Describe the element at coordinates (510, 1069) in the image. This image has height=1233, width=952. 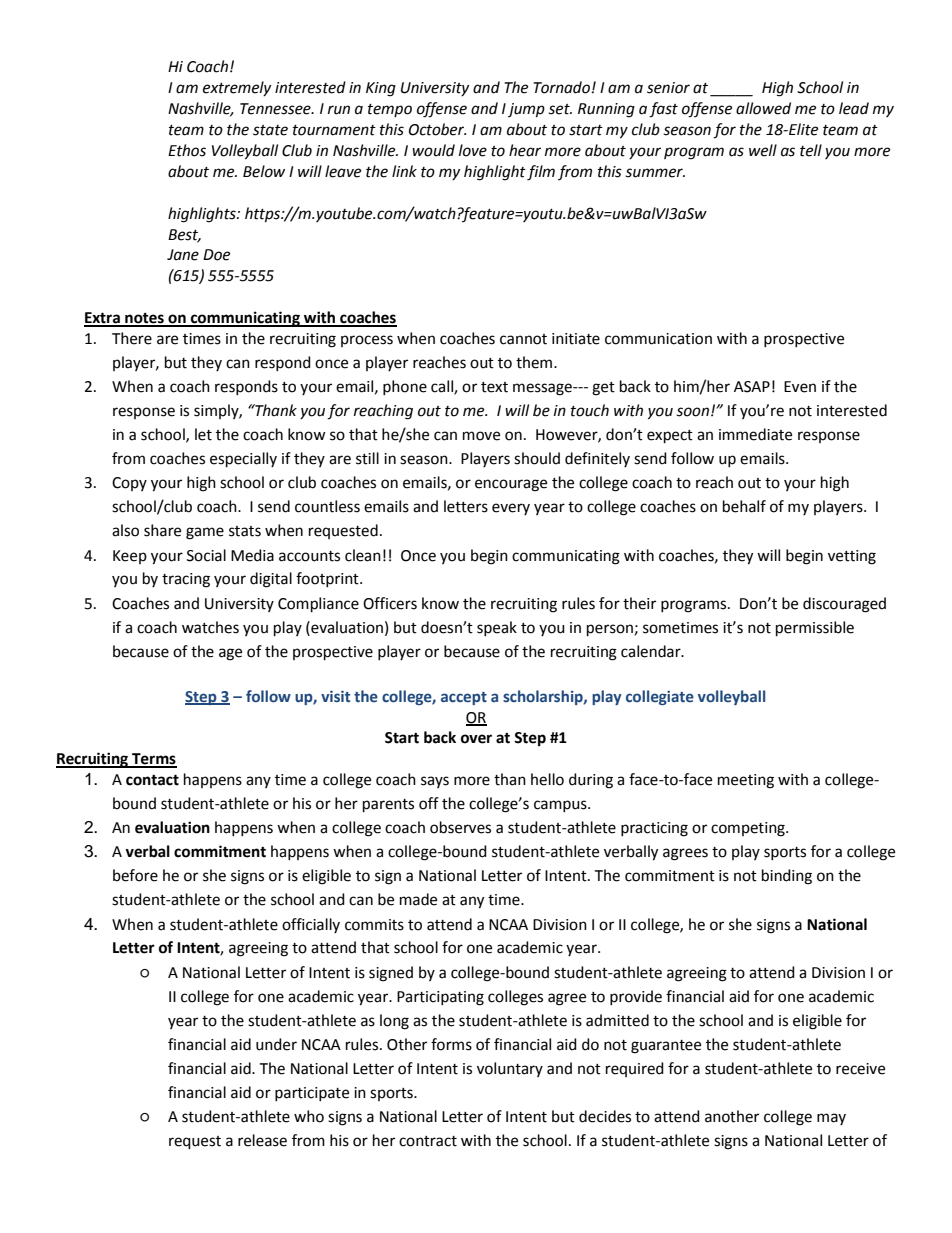
I see `voluntary` at that location.
